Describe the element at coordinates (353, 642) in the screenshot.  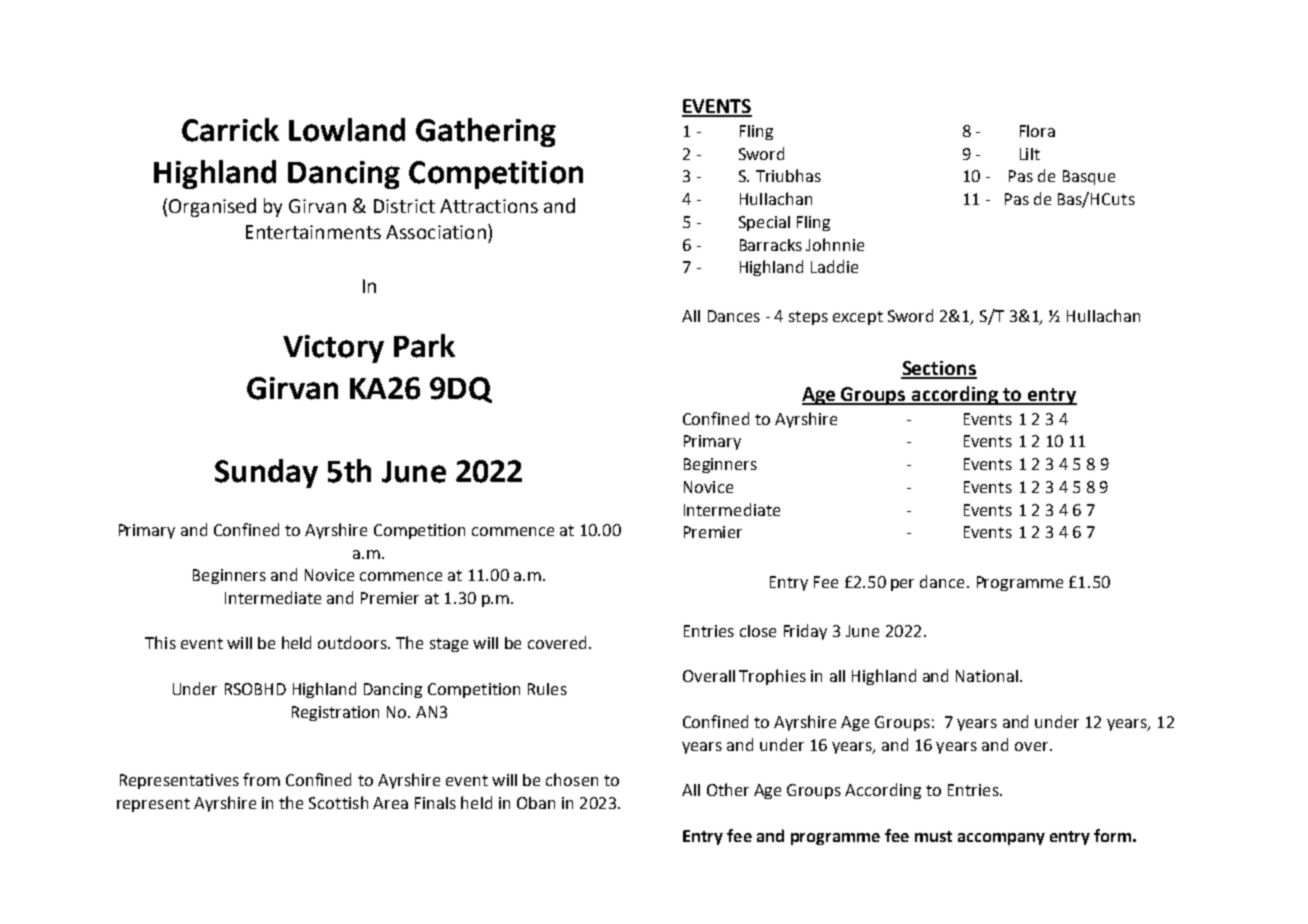
I see `outdoors` at that location.
